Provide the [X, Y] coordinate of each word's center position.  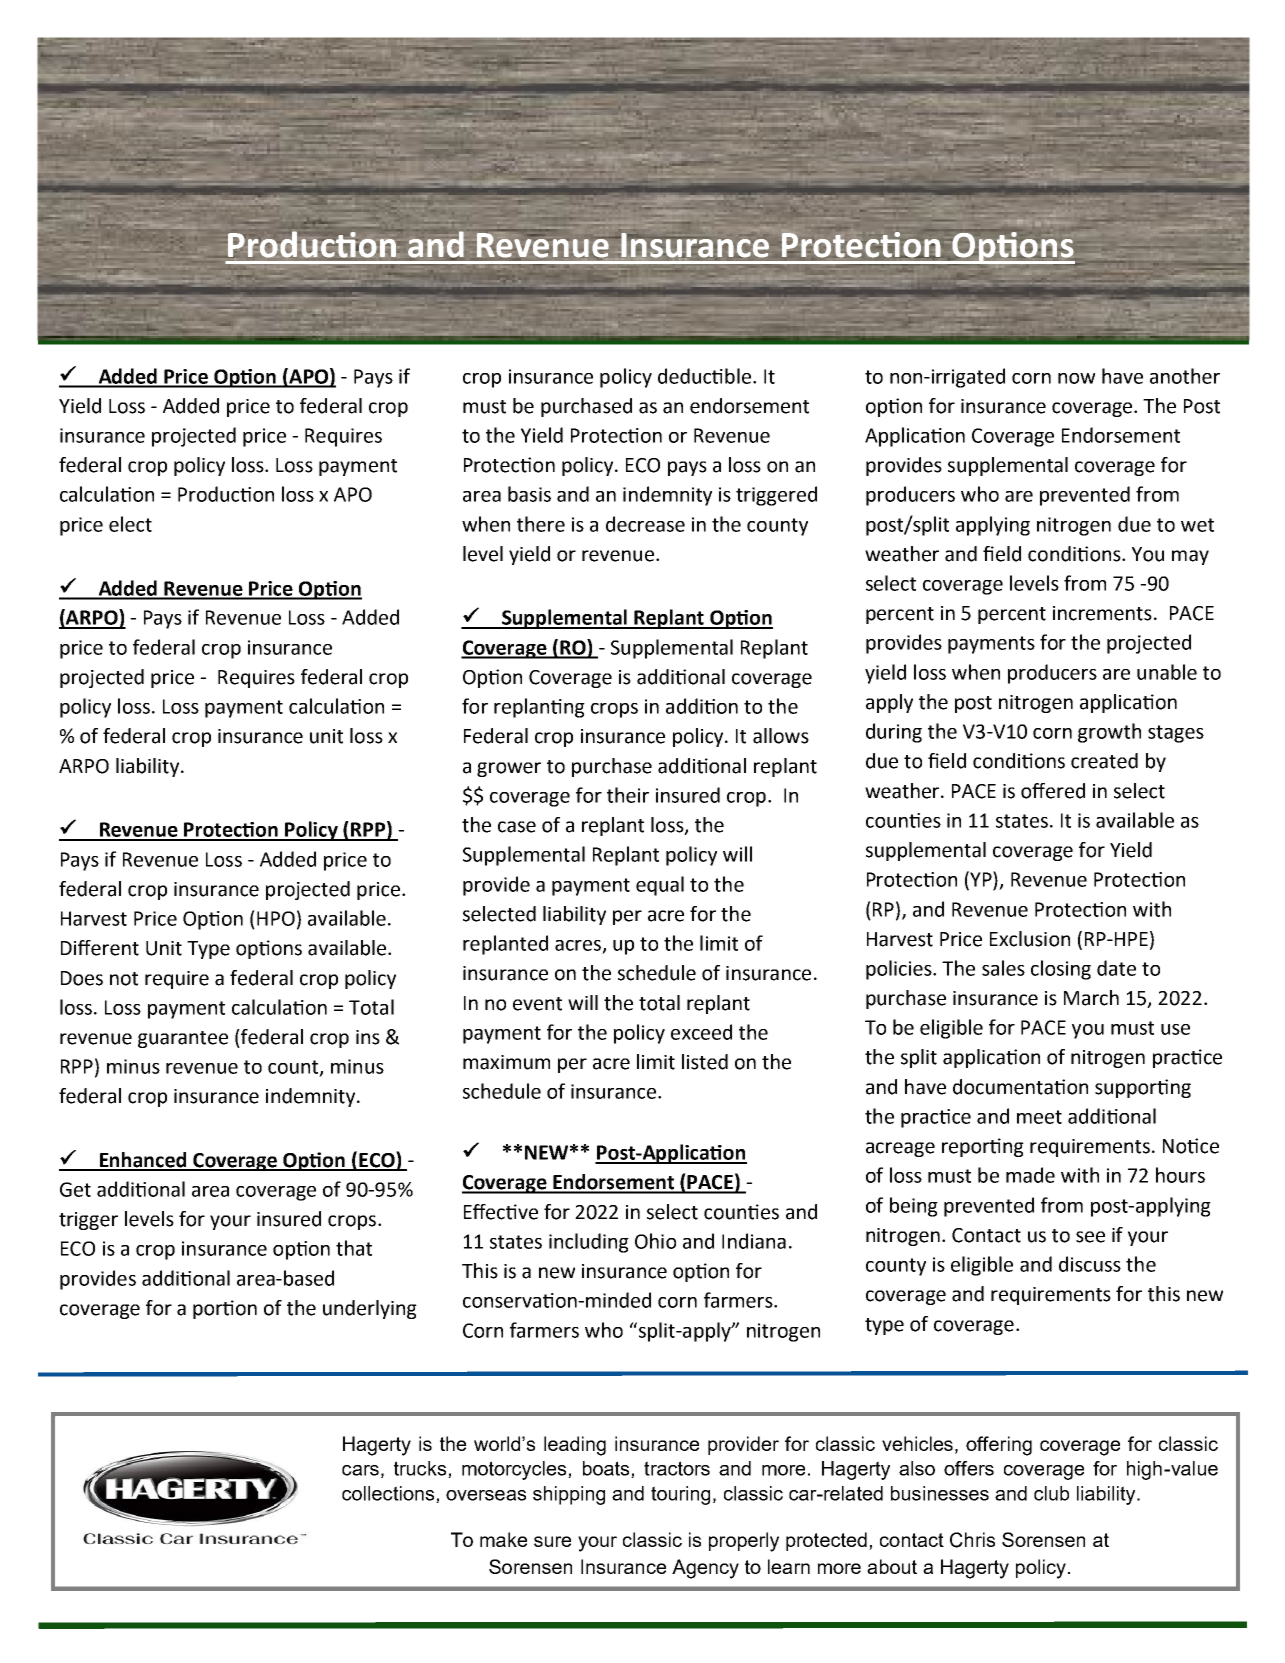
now [1076, 378]
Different [100, 948]
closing [1061, 970]
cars [360, 1470]
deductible [704, 376]
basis [529, 494]
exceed [701, 1032]
